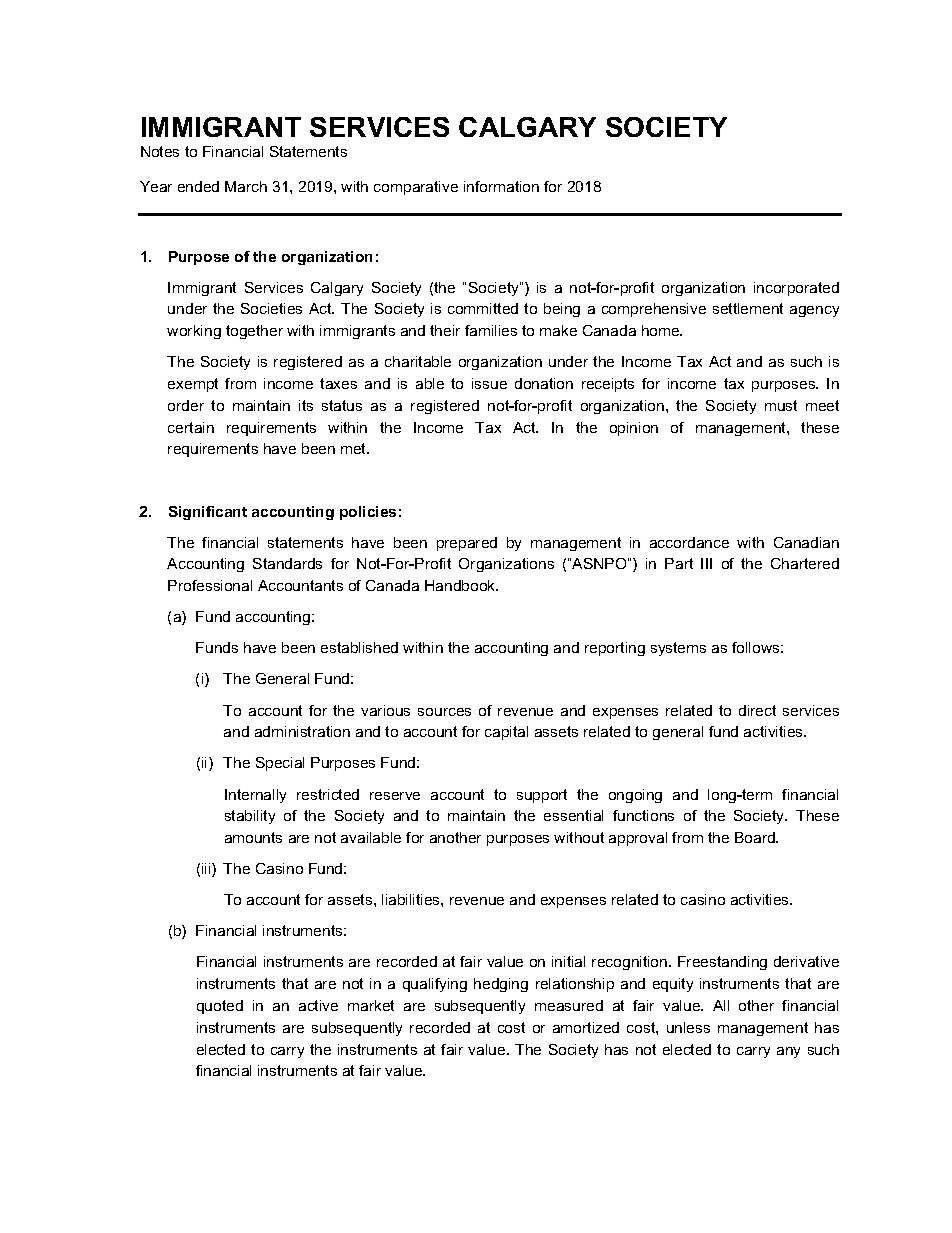  I want to click on information, so click(501, 186).
